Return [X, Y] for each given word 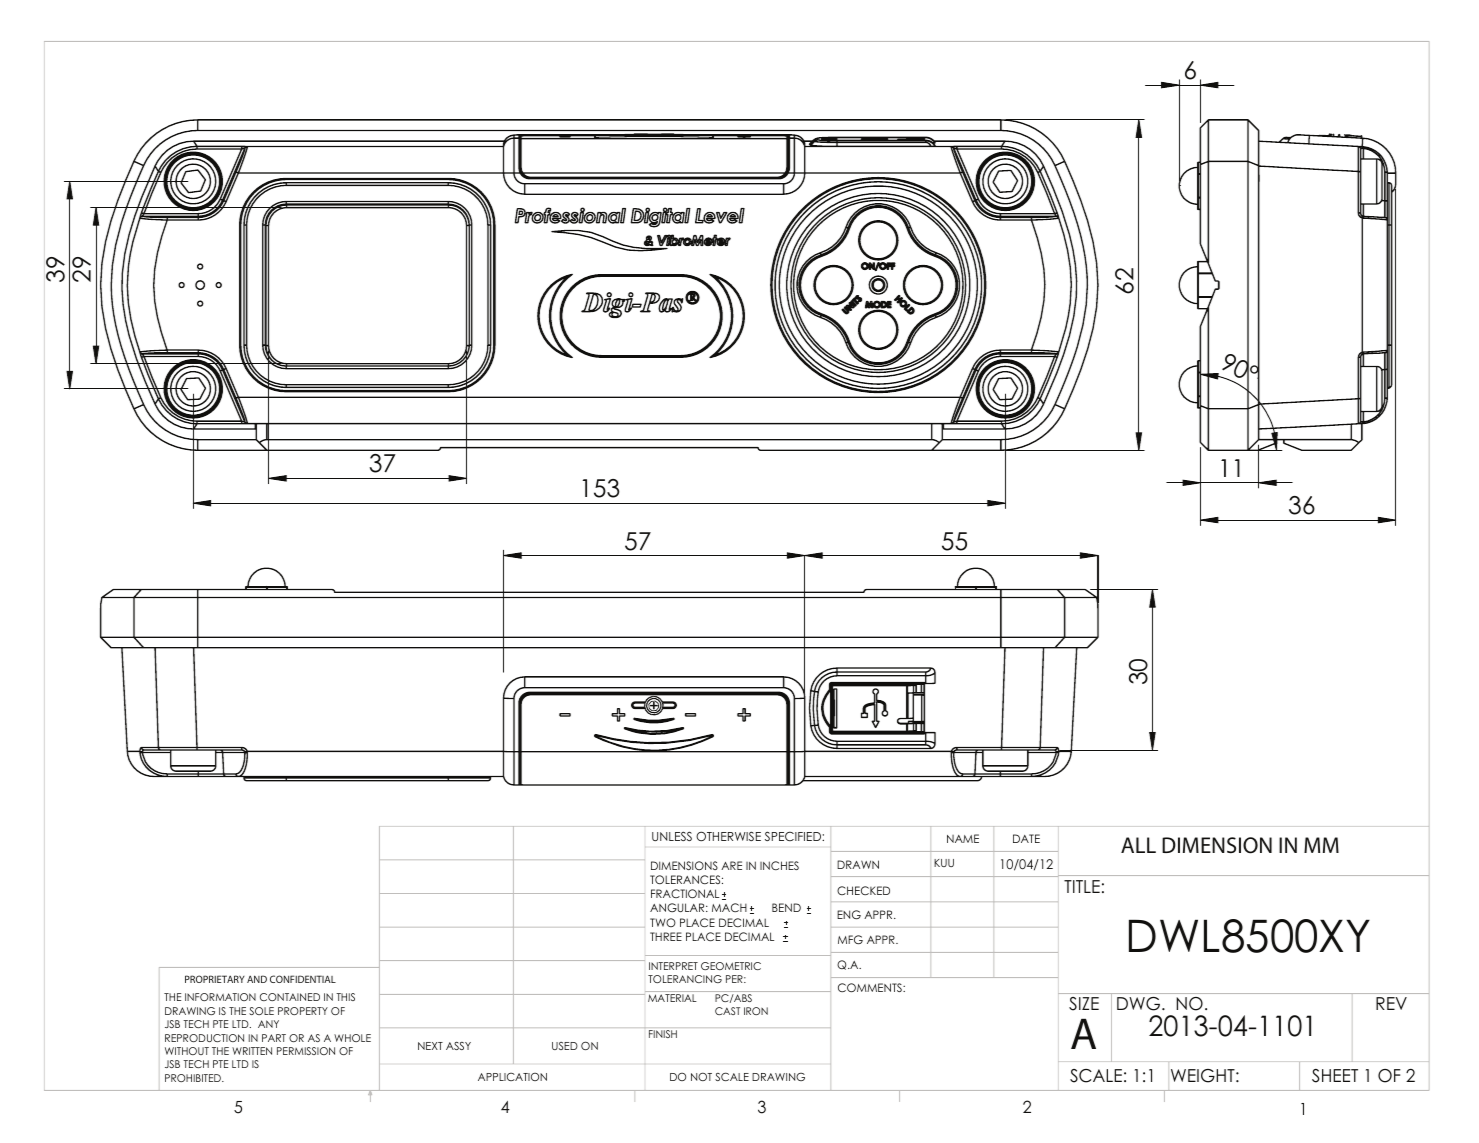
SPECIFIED [794, 836]
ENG [849, 914]
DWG [1140, 1004]
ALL [1138, 845]
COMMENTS [871, 987]
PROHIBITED [194, 1078]
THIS [345, 997]
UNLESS [672, 836]
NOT [701, 1076]
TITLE [1082, 886]
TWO [663, 922]
